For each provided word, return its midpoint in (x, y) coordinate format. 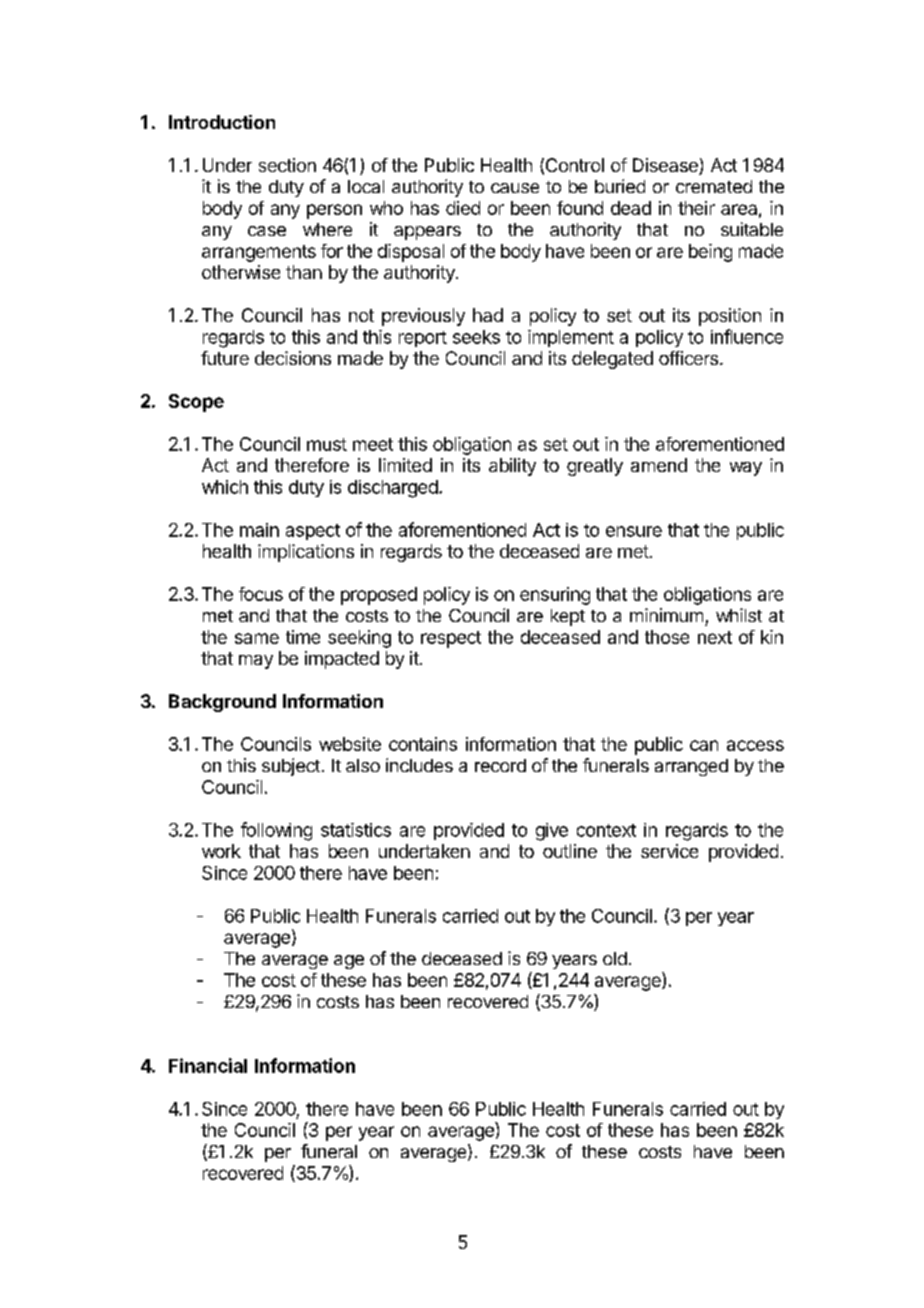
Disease (666, 166)
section (287, 165)
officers (688, 358)
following (276, 831)
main (259, 530)
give (552, 832)
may (256, 662)
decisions (293, 358)
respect (451, 639)
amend (659, 465)
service (669, 851)
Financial (208, 1065)
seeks (476, 337)
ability (512, 467)
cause (515, 188)
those (667, 637)
